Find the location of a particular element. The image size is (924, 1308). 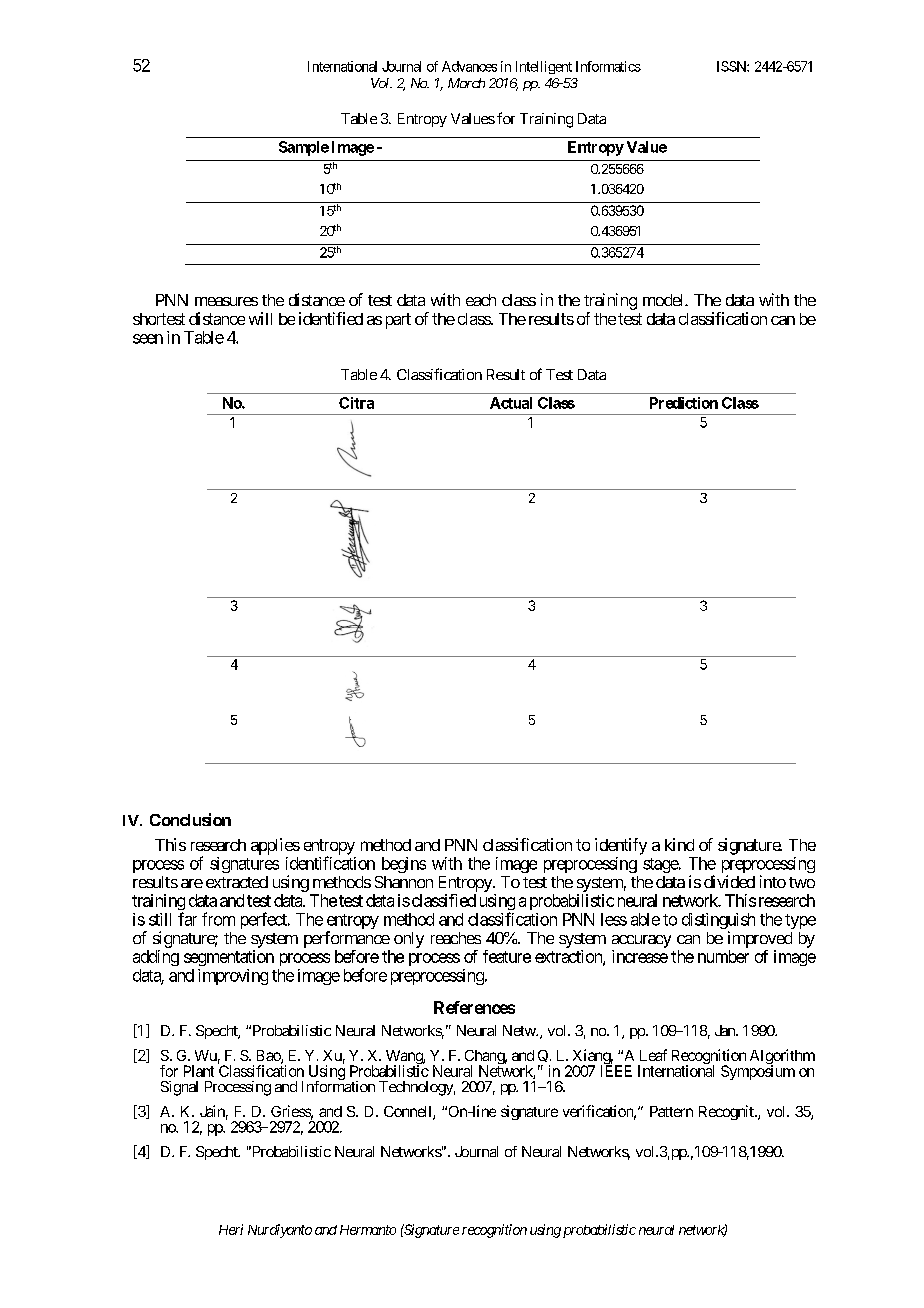

seen is located at coordinates (148, 339).
